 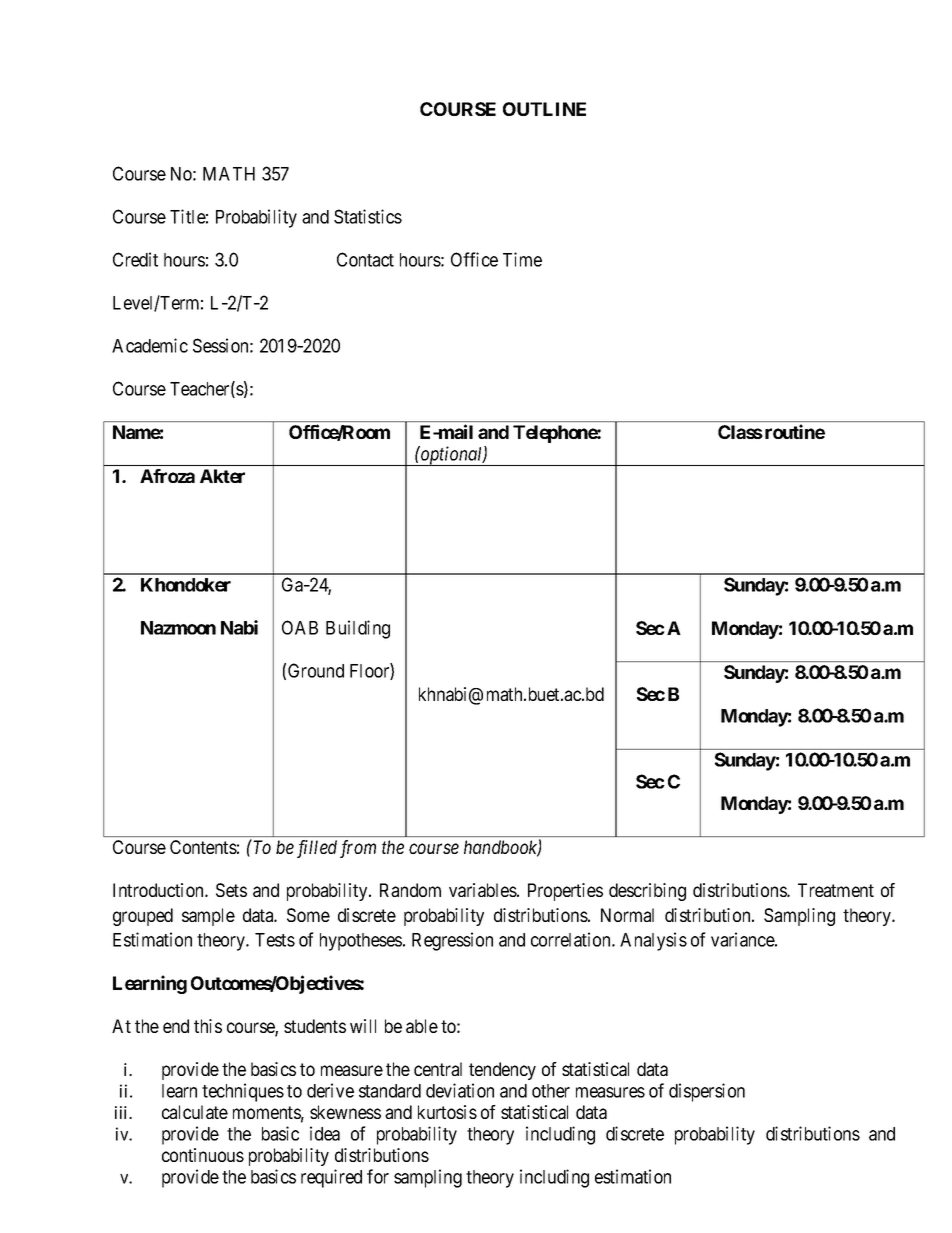 What do you see at coordinates (365, 259) in the screenshot?
I see `Contact` at bounding box center [365, 259].
